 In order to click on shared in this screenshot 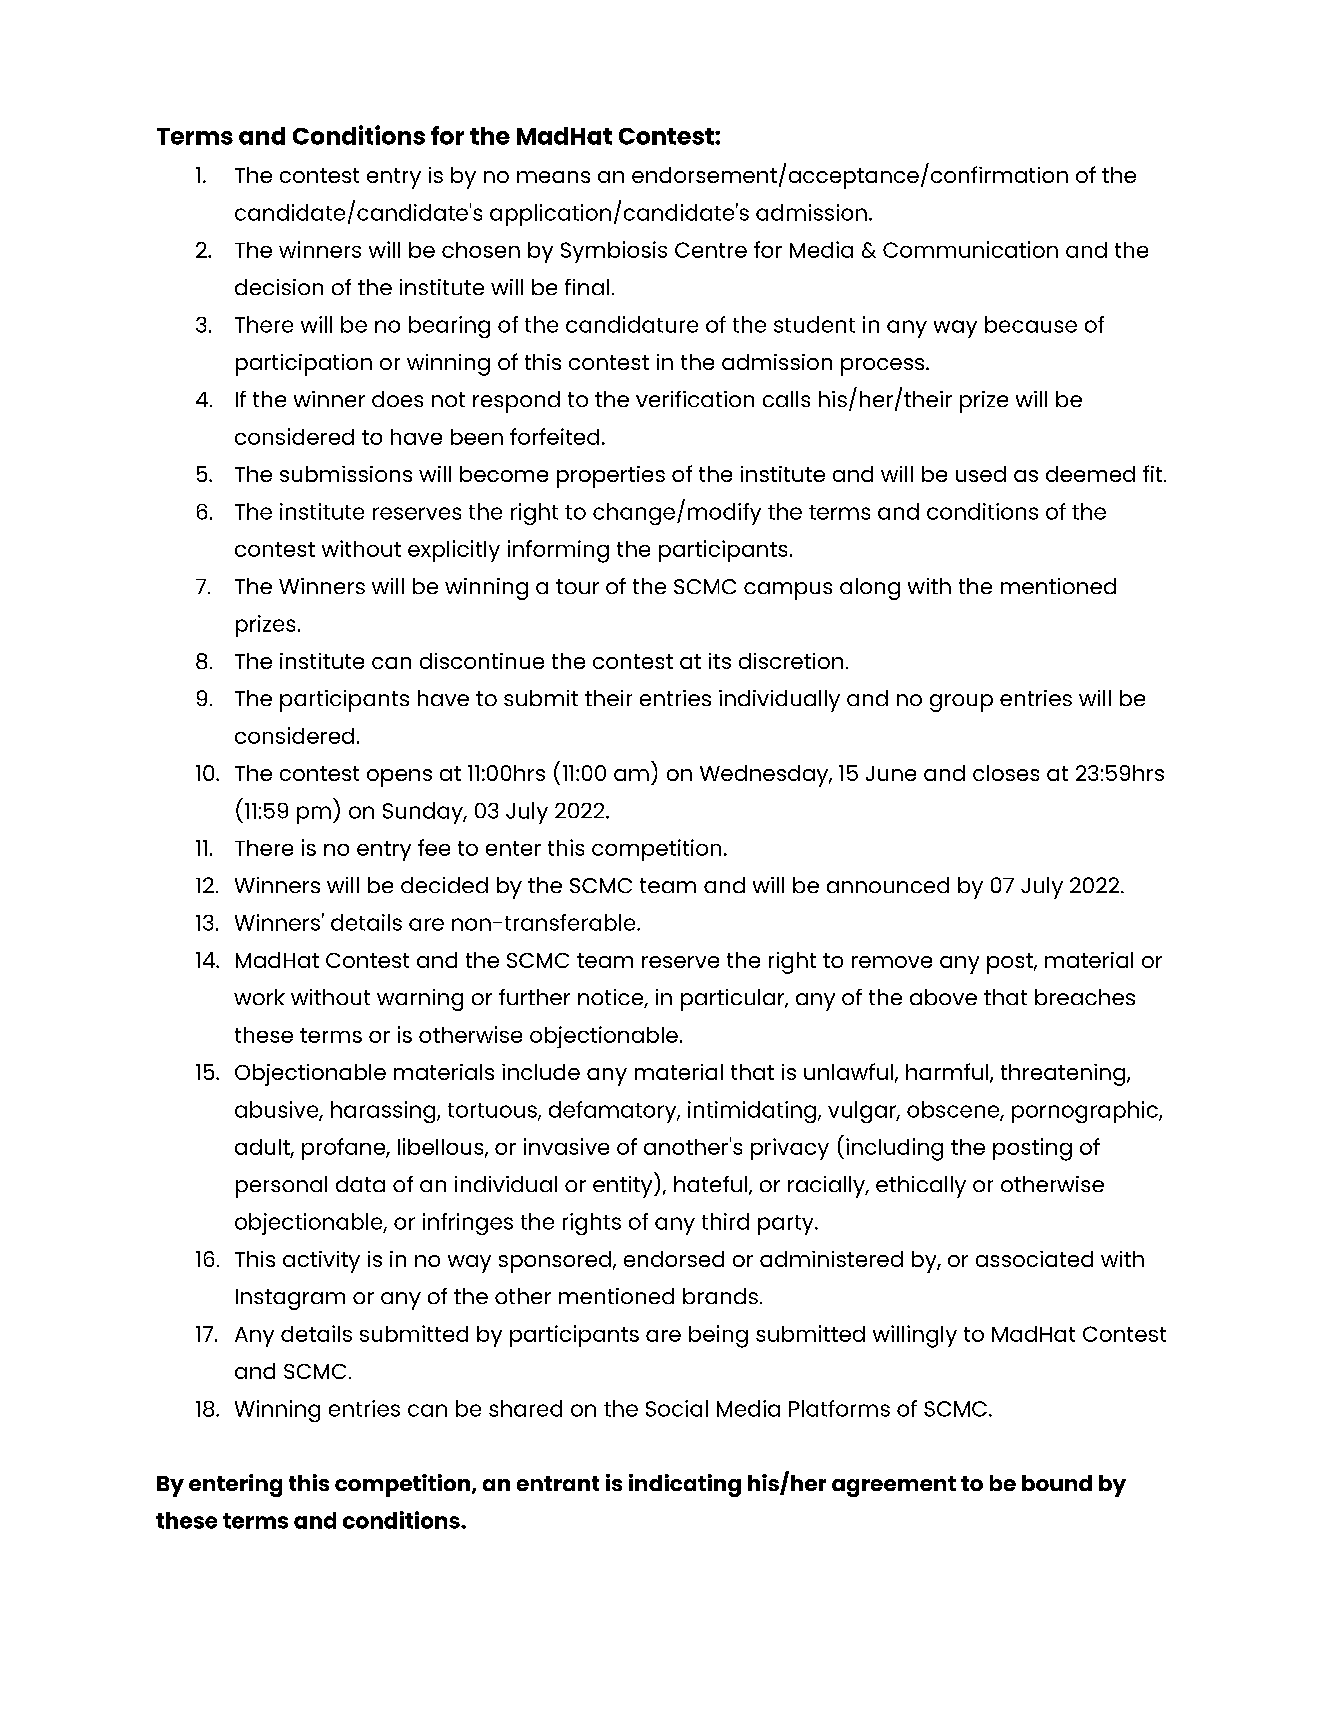, I will do `click(525, 1408)`.
